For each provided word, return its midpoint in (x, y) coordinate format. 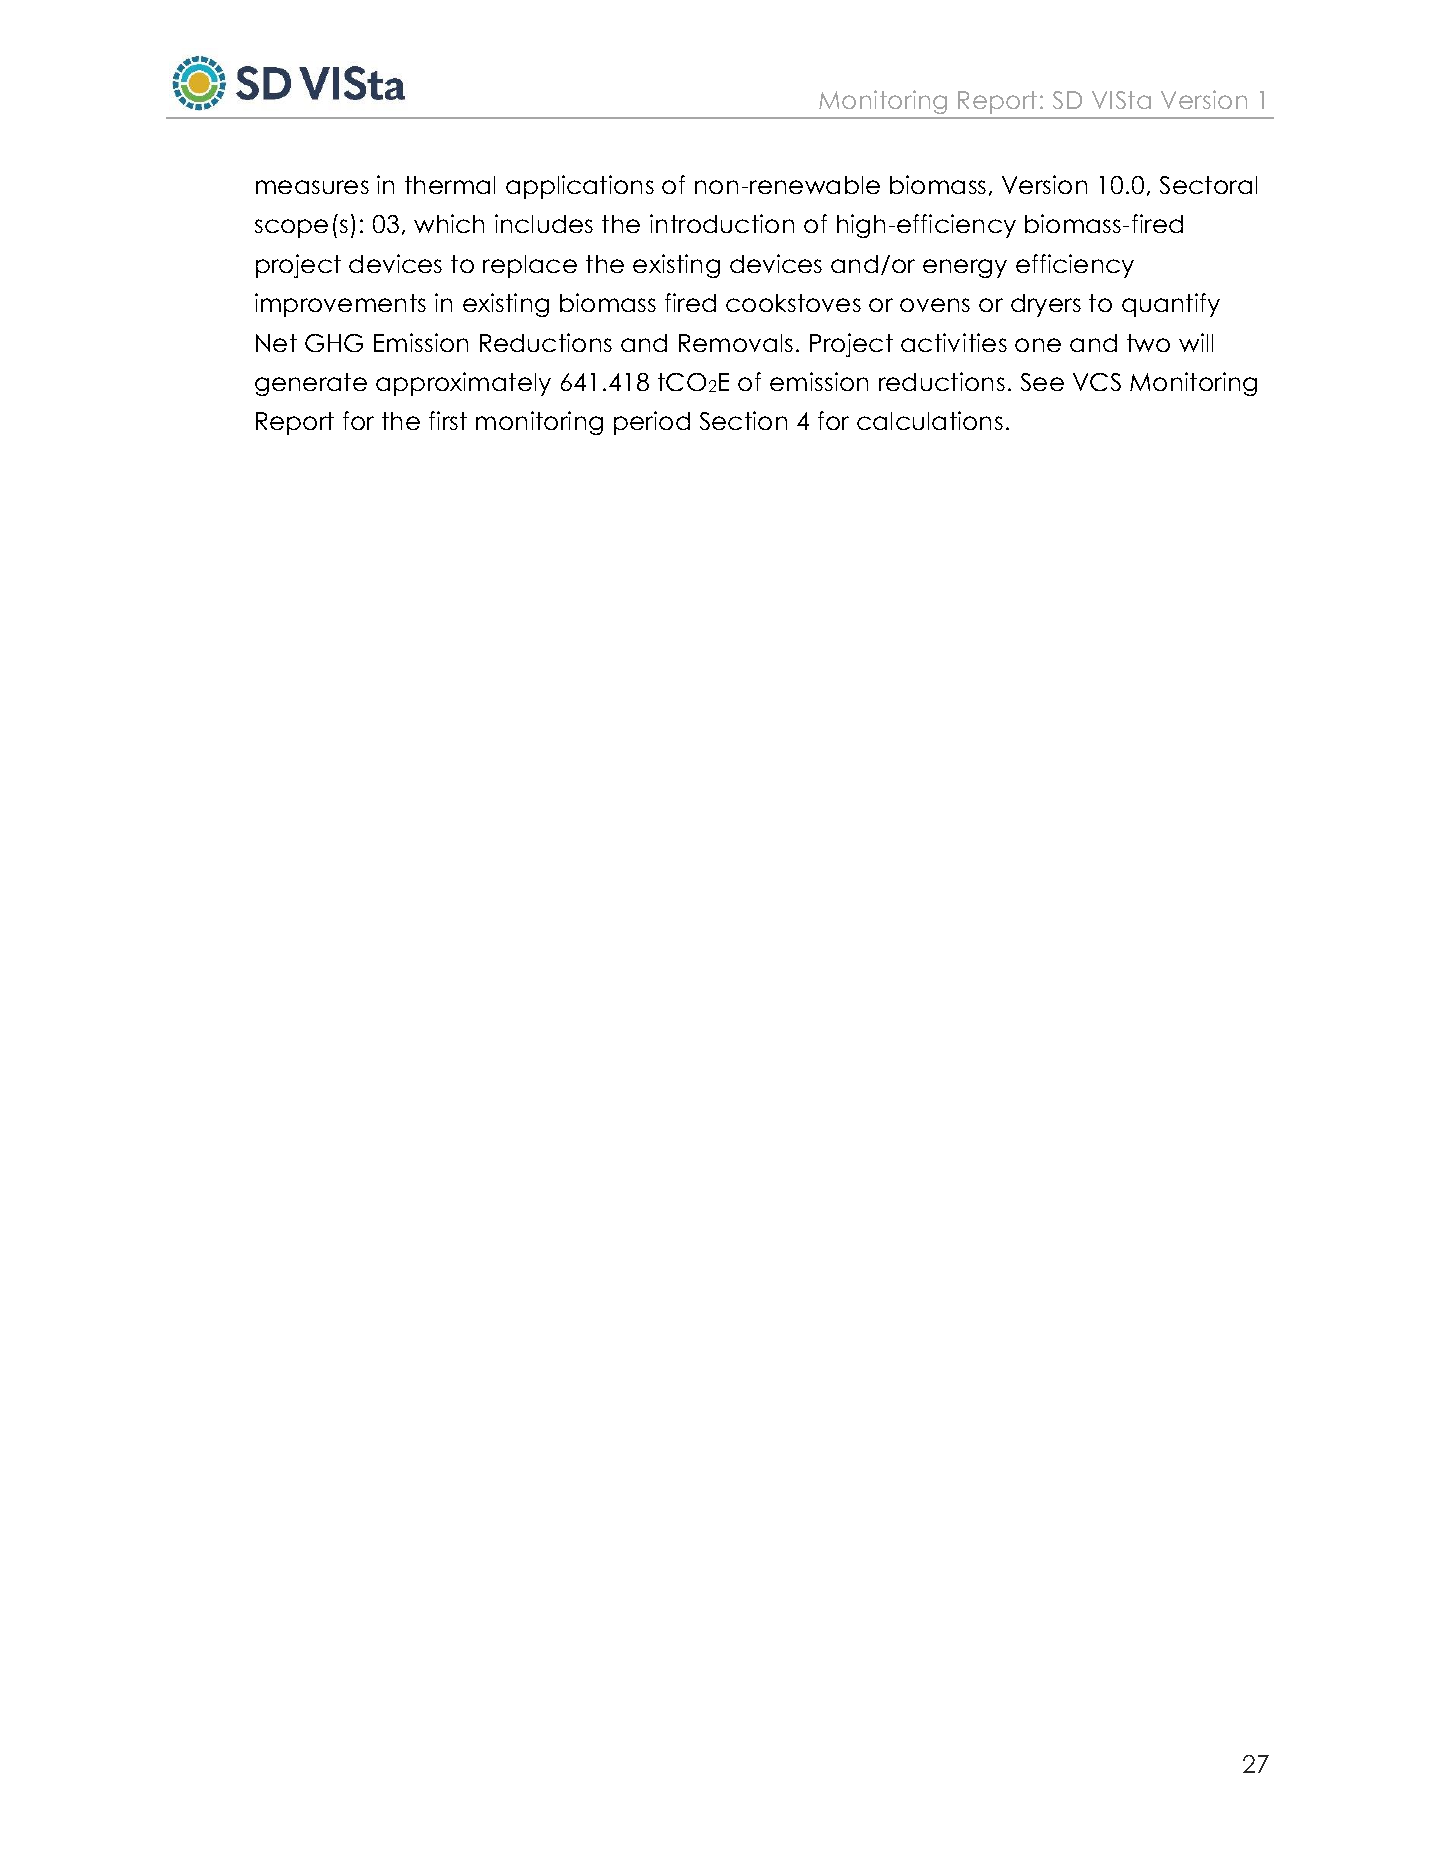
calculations (930, 420)
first (448, 420)
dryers (1046, 305)
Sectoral (1208, 185)
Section (743, 420)
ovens (935, 305)
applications (580, 187)
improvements (340, 305)
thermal (450, 185)
